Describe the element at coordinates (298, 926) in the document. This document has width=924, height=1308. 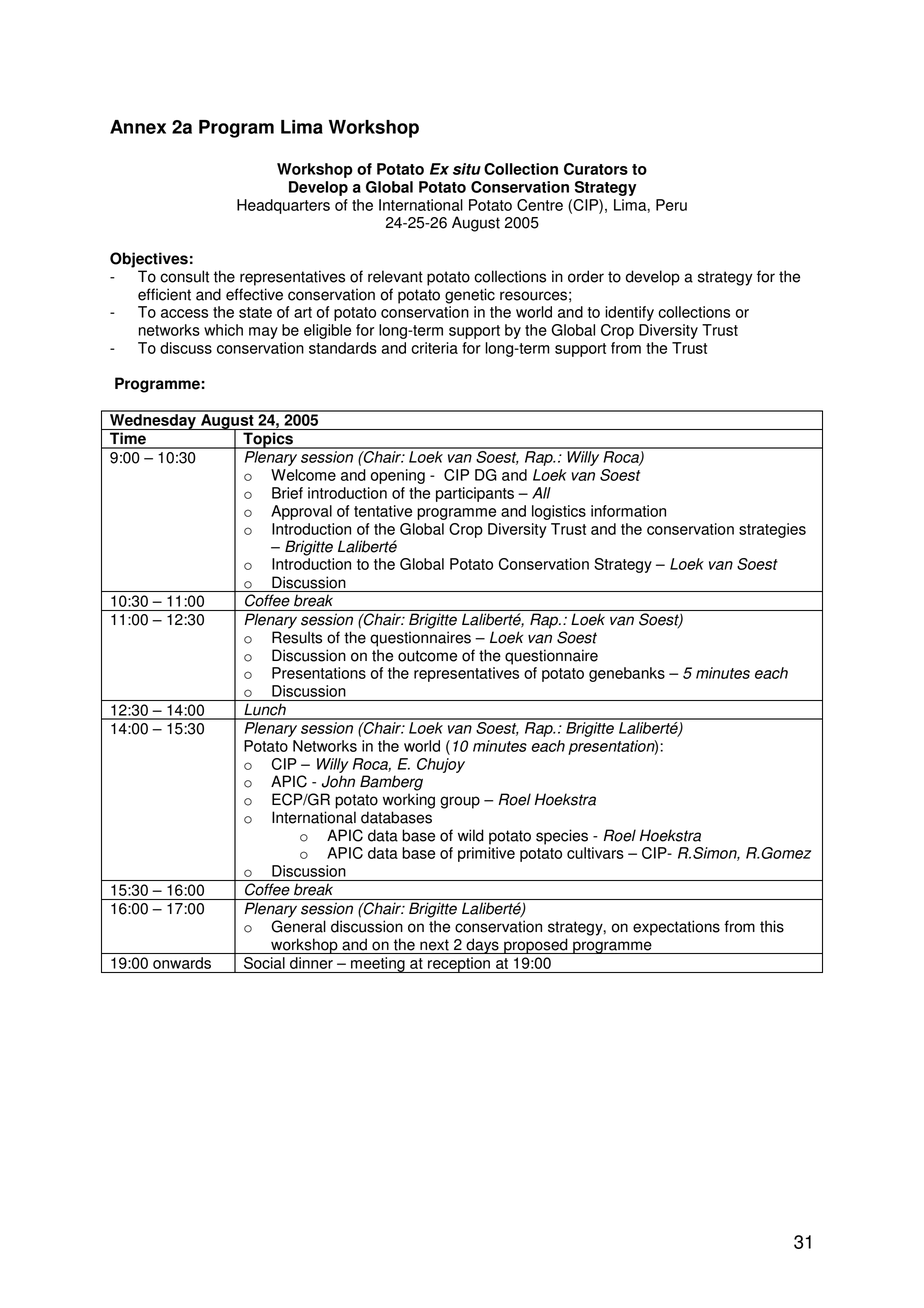
I see `General` at that location.
